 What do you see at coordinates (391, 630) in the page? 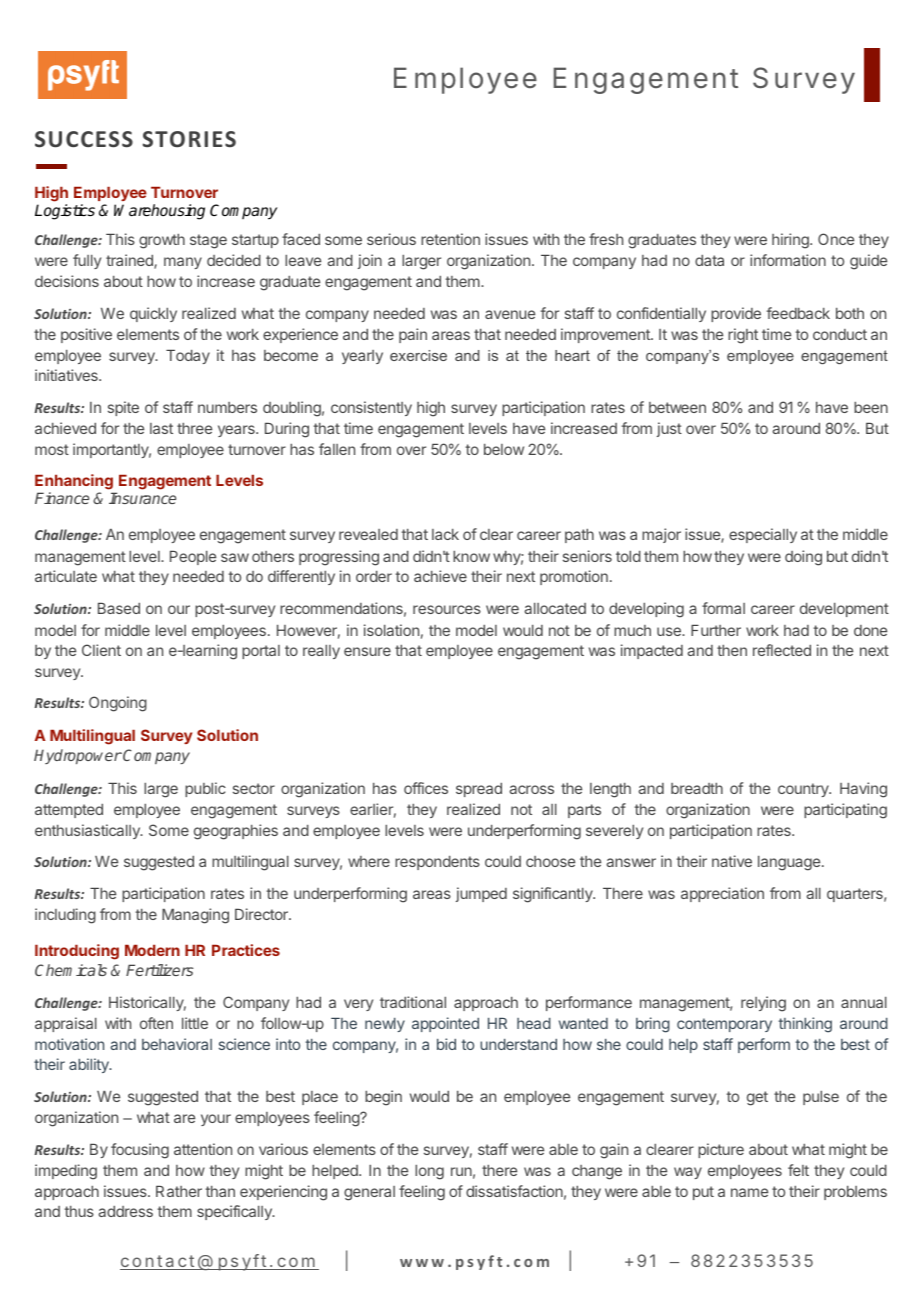
I see `isolation` at bounding box center [391, 630].
